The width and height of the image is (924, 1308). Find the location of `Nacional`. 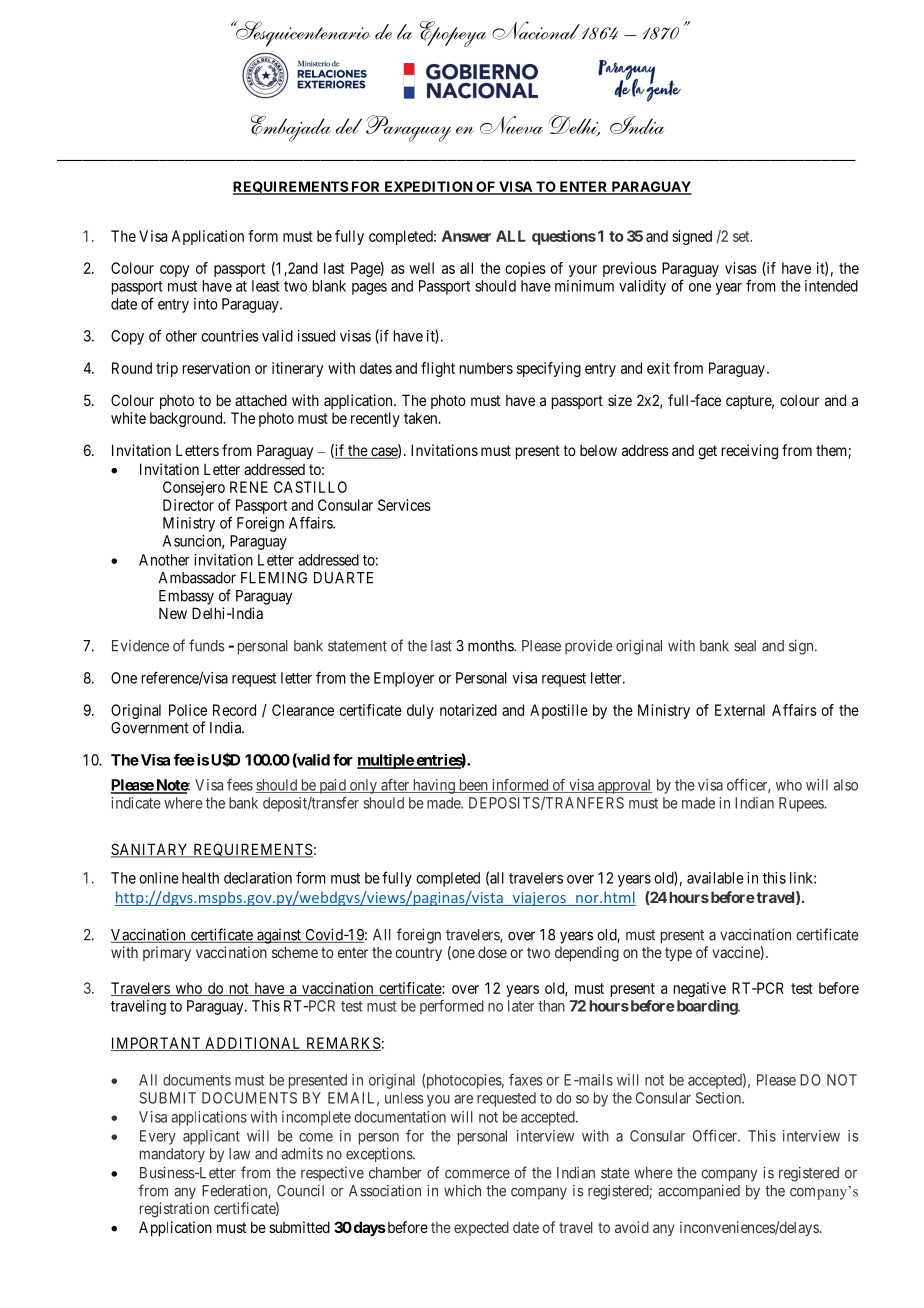

Nacional is located at coordinates (536, 30).
